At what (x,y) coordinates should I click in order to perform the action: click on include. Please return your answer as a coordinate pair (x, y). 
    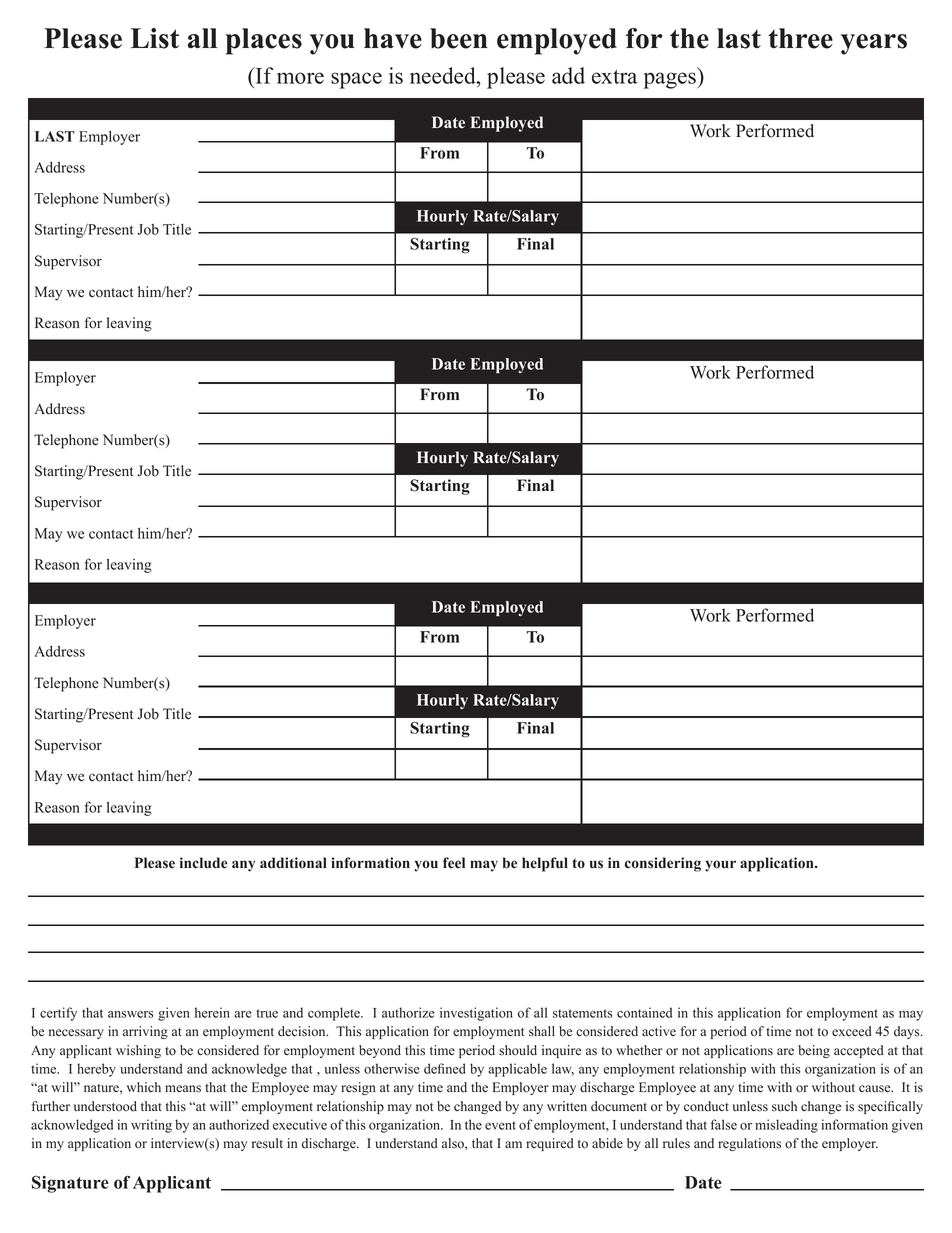
    Looking at the image, I should click on (204, 863).
